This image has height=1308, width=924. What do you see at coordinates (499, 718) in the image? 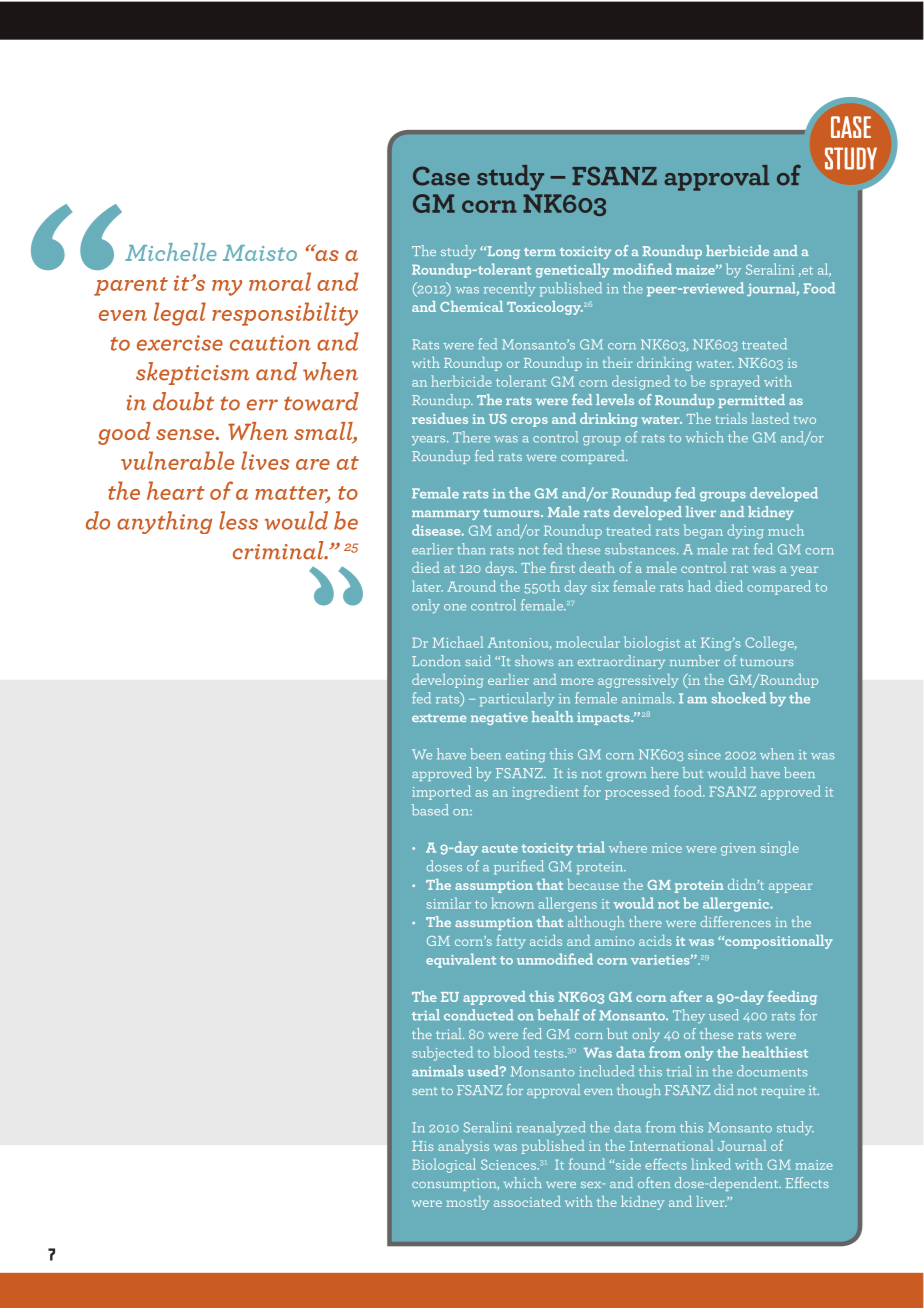
I see `negative` at bounding box center [499, 718].
